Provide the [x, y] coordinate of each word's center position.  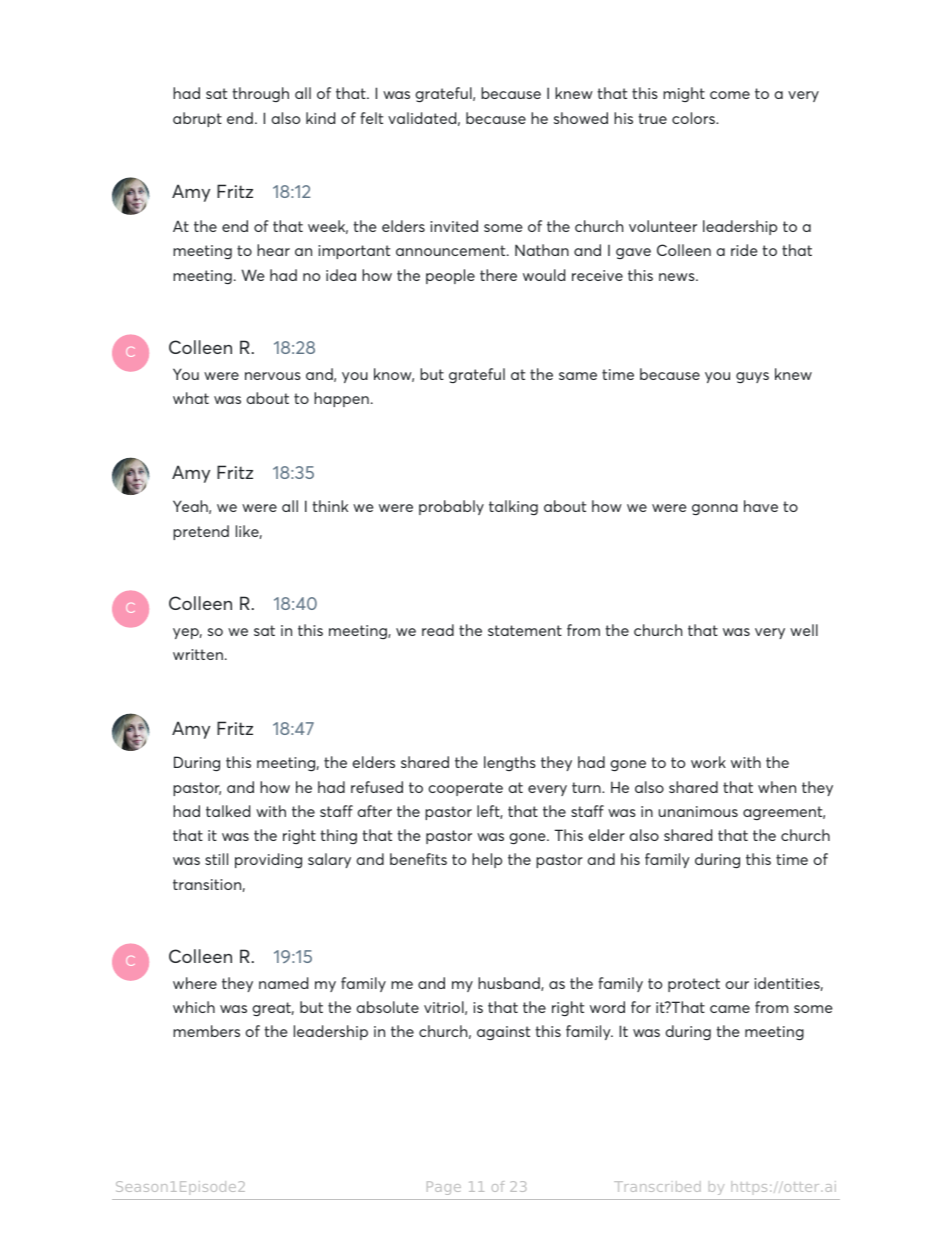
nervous [273, 376]
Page [444, 1188]
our [737, 985]
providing [268, 860]
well [804, 630]
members [206, 1031]
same [578, 376]
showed [581, 118]
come [730, 95]
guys [752, 377]
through [260, 94]
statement [525, 630]
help [487, 860]
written [198, 654]
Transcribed [657, 1186]
